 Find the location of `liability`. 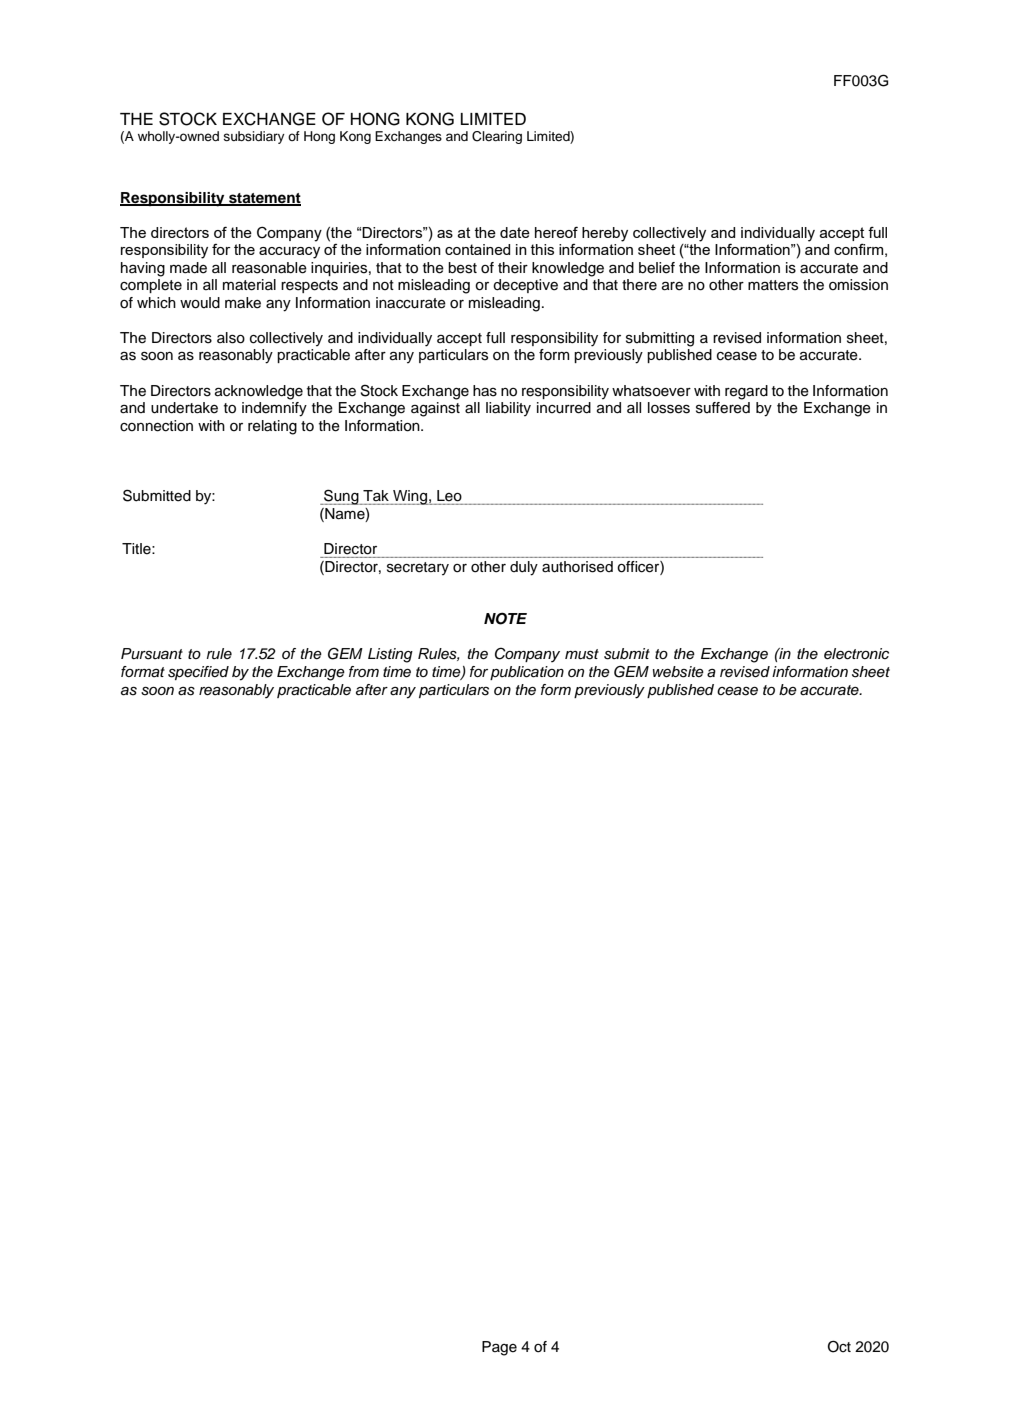

liability is located at coordinates (508, 409).
